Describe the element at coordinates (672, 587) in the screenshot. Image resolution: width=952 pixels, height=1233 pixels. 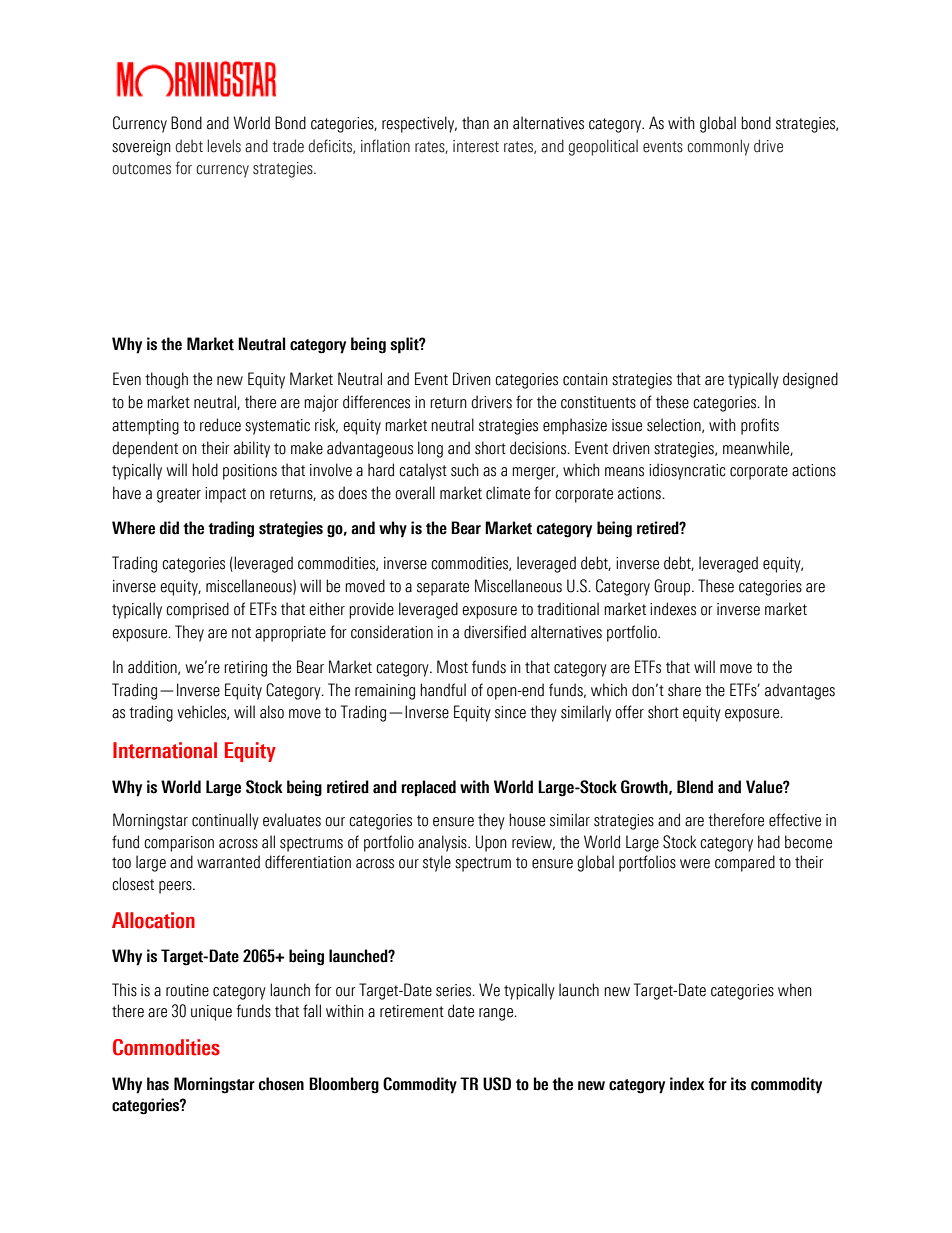
I see `Group` at that location.
